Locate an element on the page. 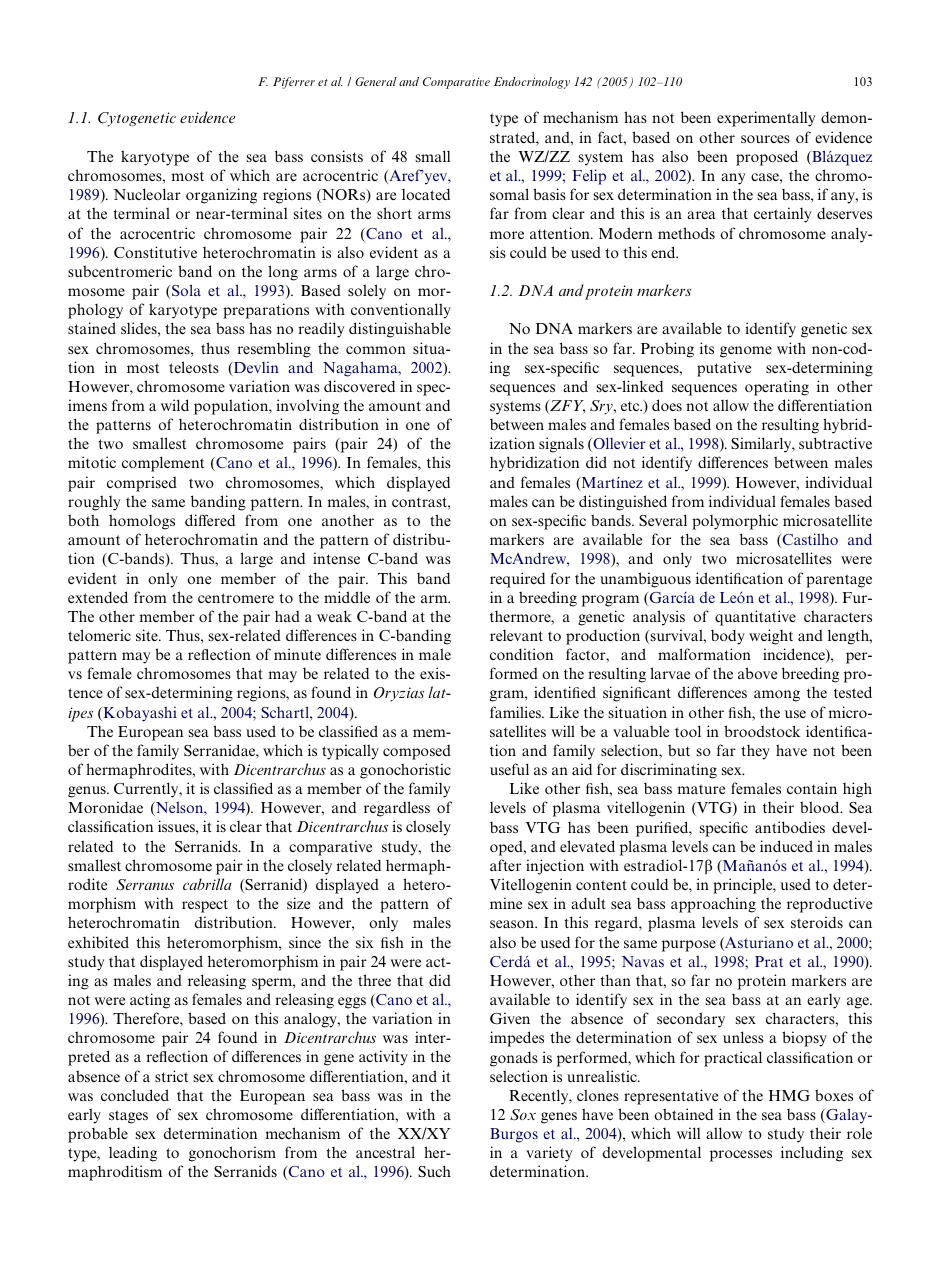 Image resolution: width=952 pixels, height=1271 pixels. experimentally is located at coordinates (766, 119).
